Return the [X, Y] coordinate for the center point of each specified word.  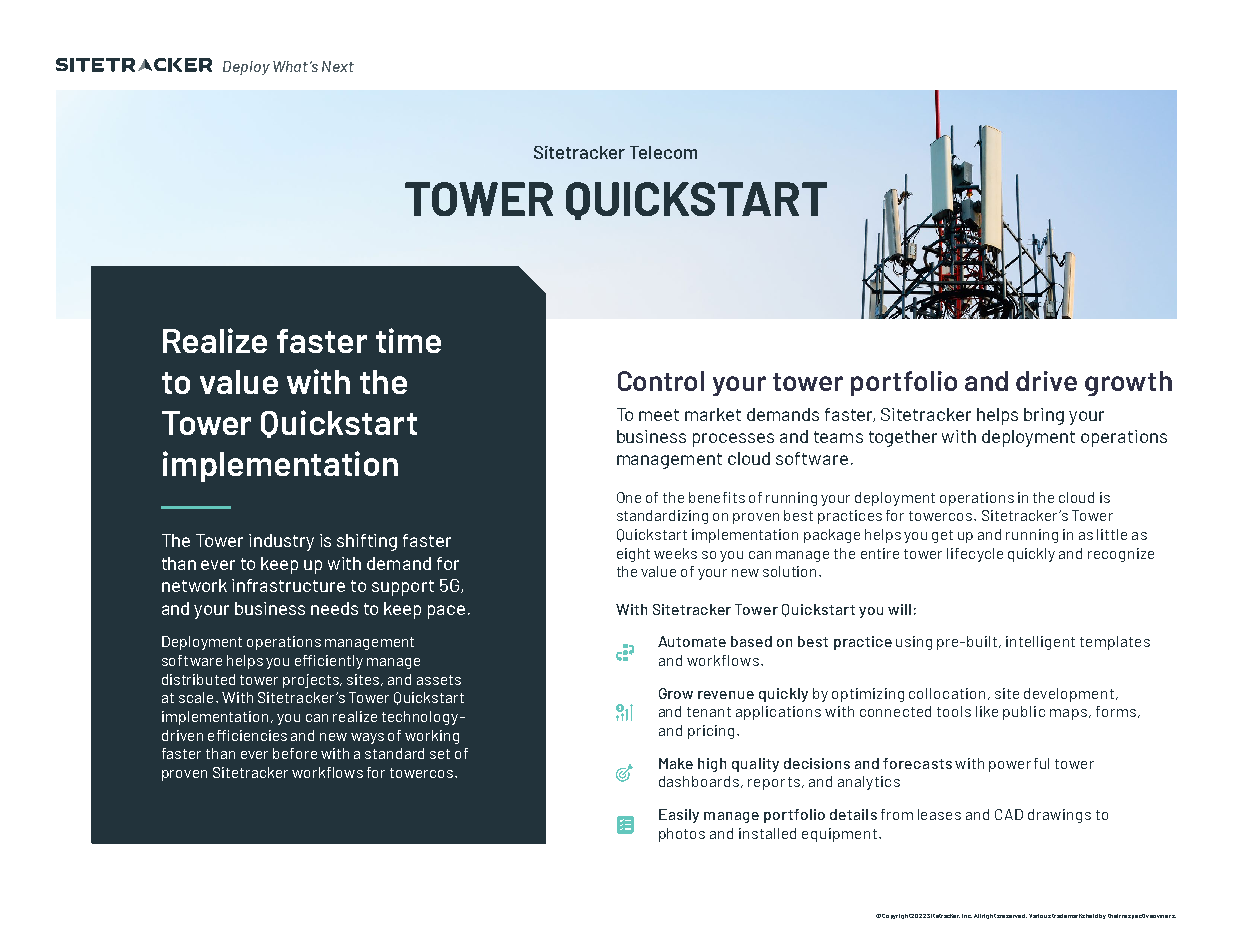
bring [1044, 416]
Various [1040, 916]
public [1024, 713]
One [629, 497]
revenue [726, 695]
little [1112, 534]
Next [338, 66]
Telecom [663, 152]
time [408, 340]
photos [682, 835]
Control [661, 381]
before [295, 753]
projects [312, 681]
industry [281, 542]
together [903, 438]
